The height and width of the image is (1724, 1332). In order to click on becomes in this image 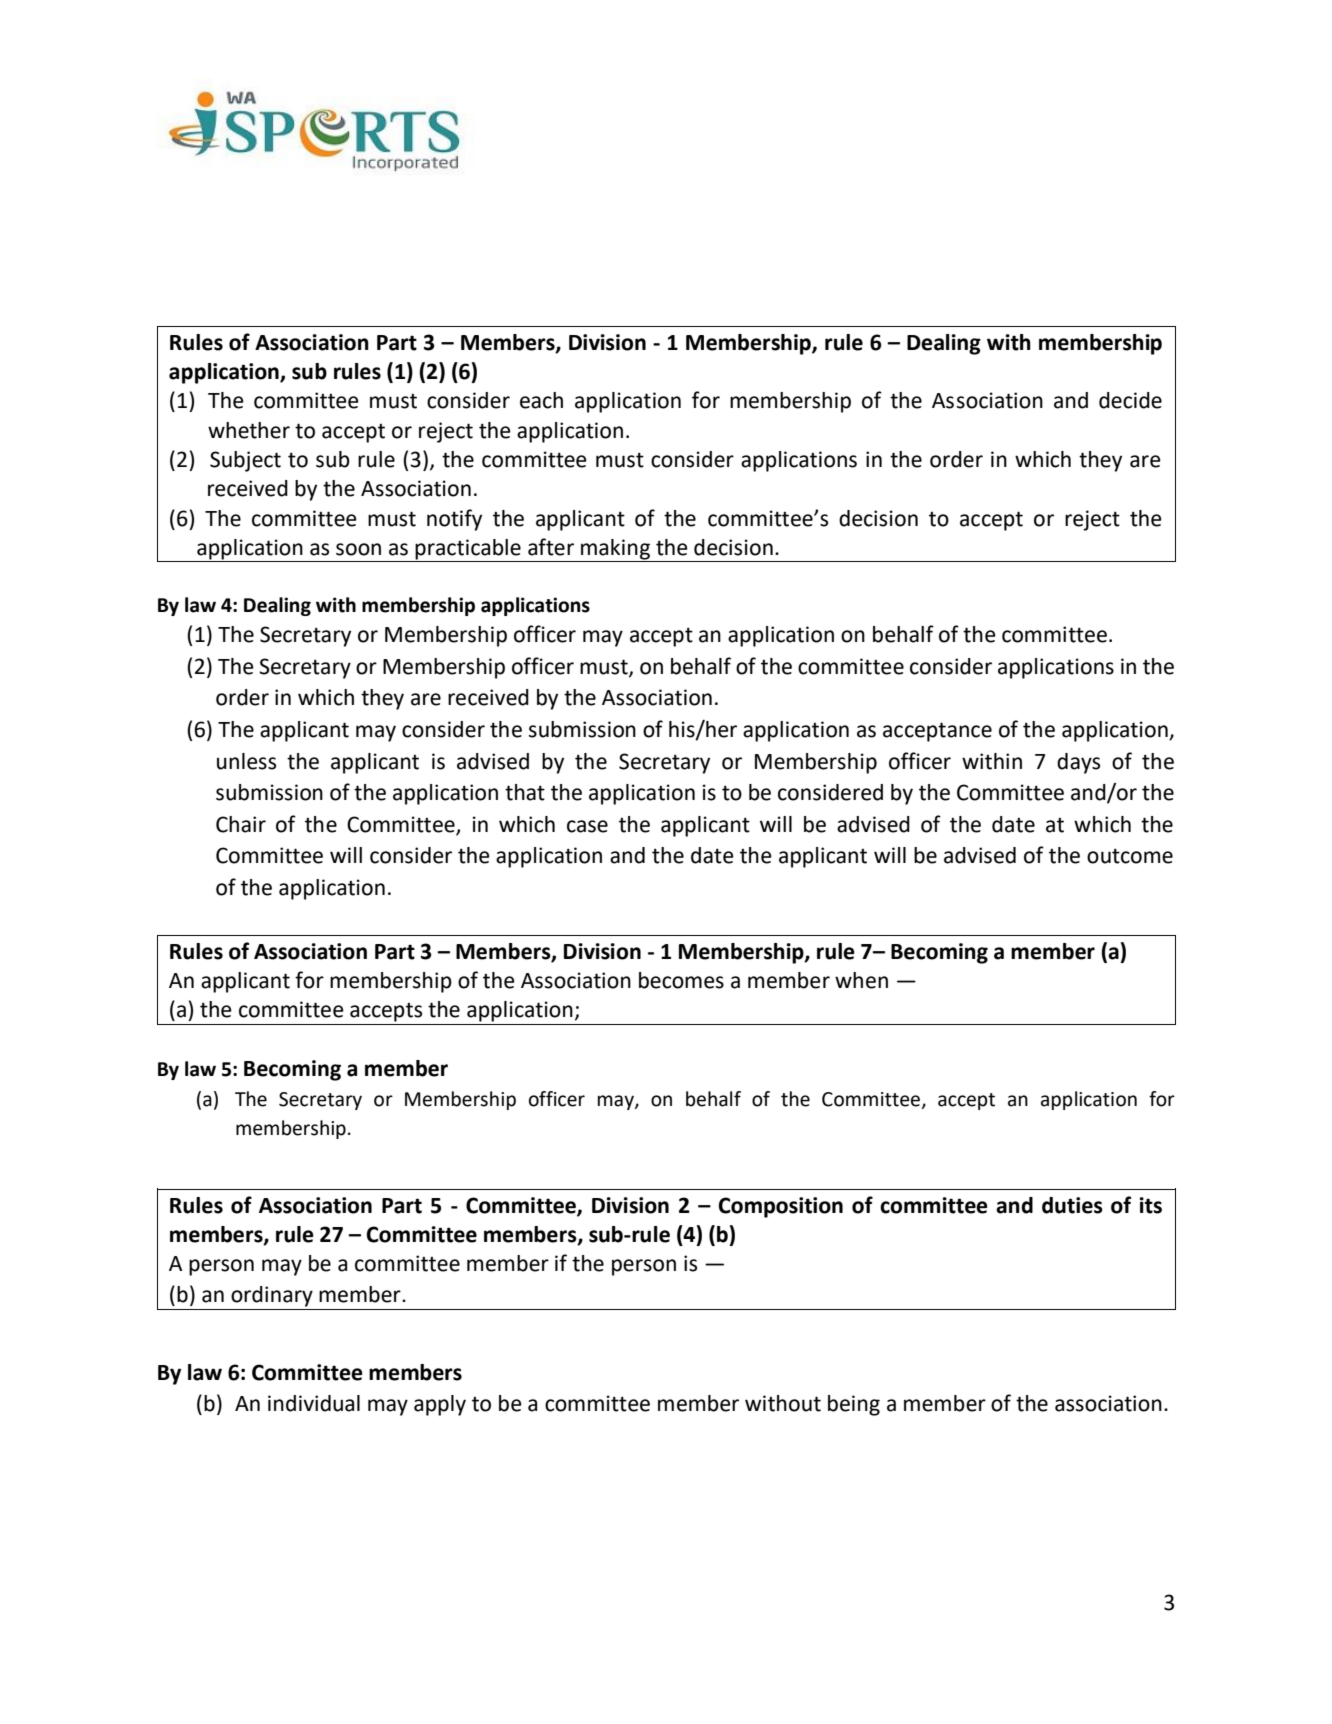, I will do `click(681, 980)`.
